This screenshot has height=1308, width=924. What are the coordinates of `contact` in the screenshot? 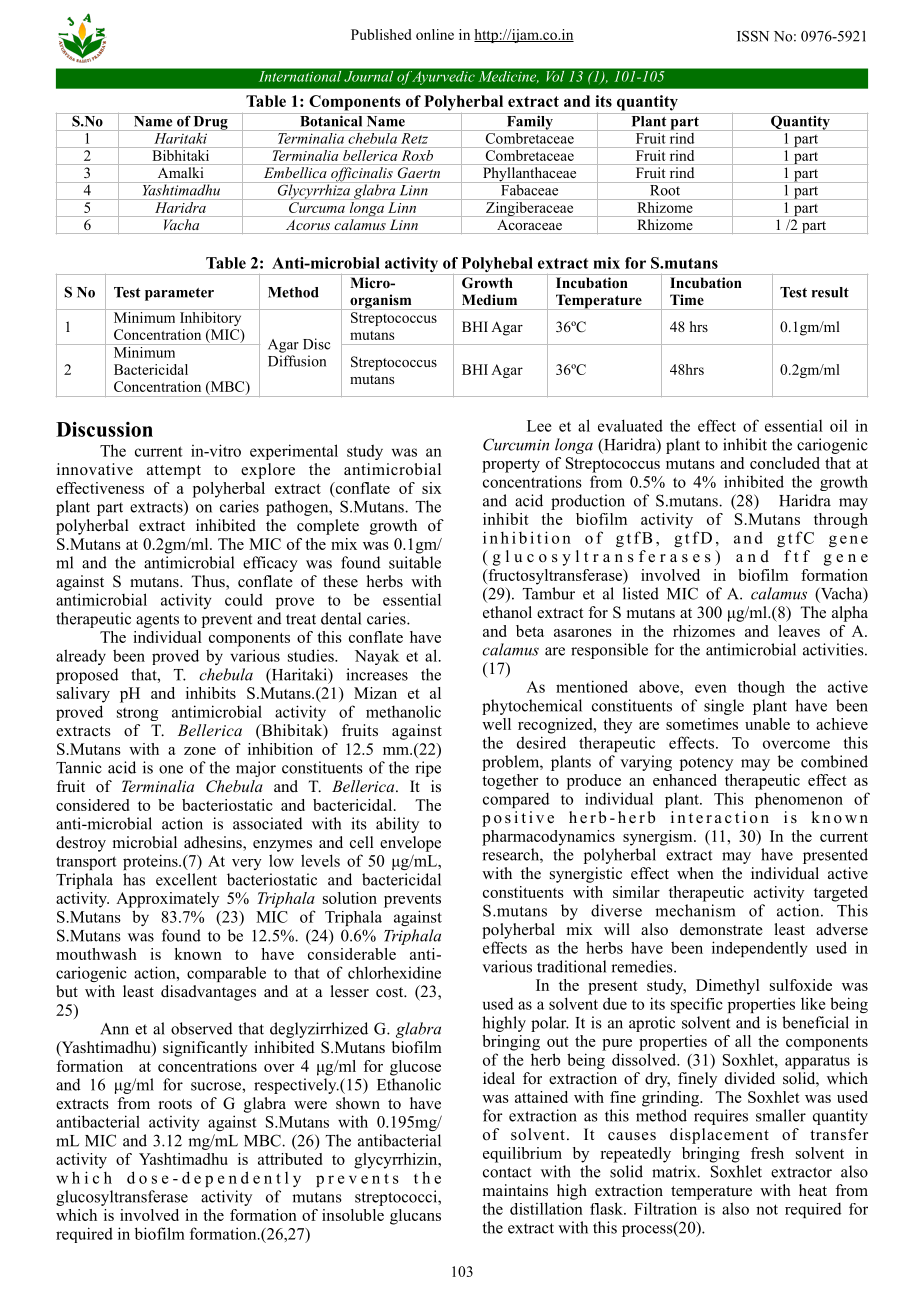 It's located at (507, 1172).
